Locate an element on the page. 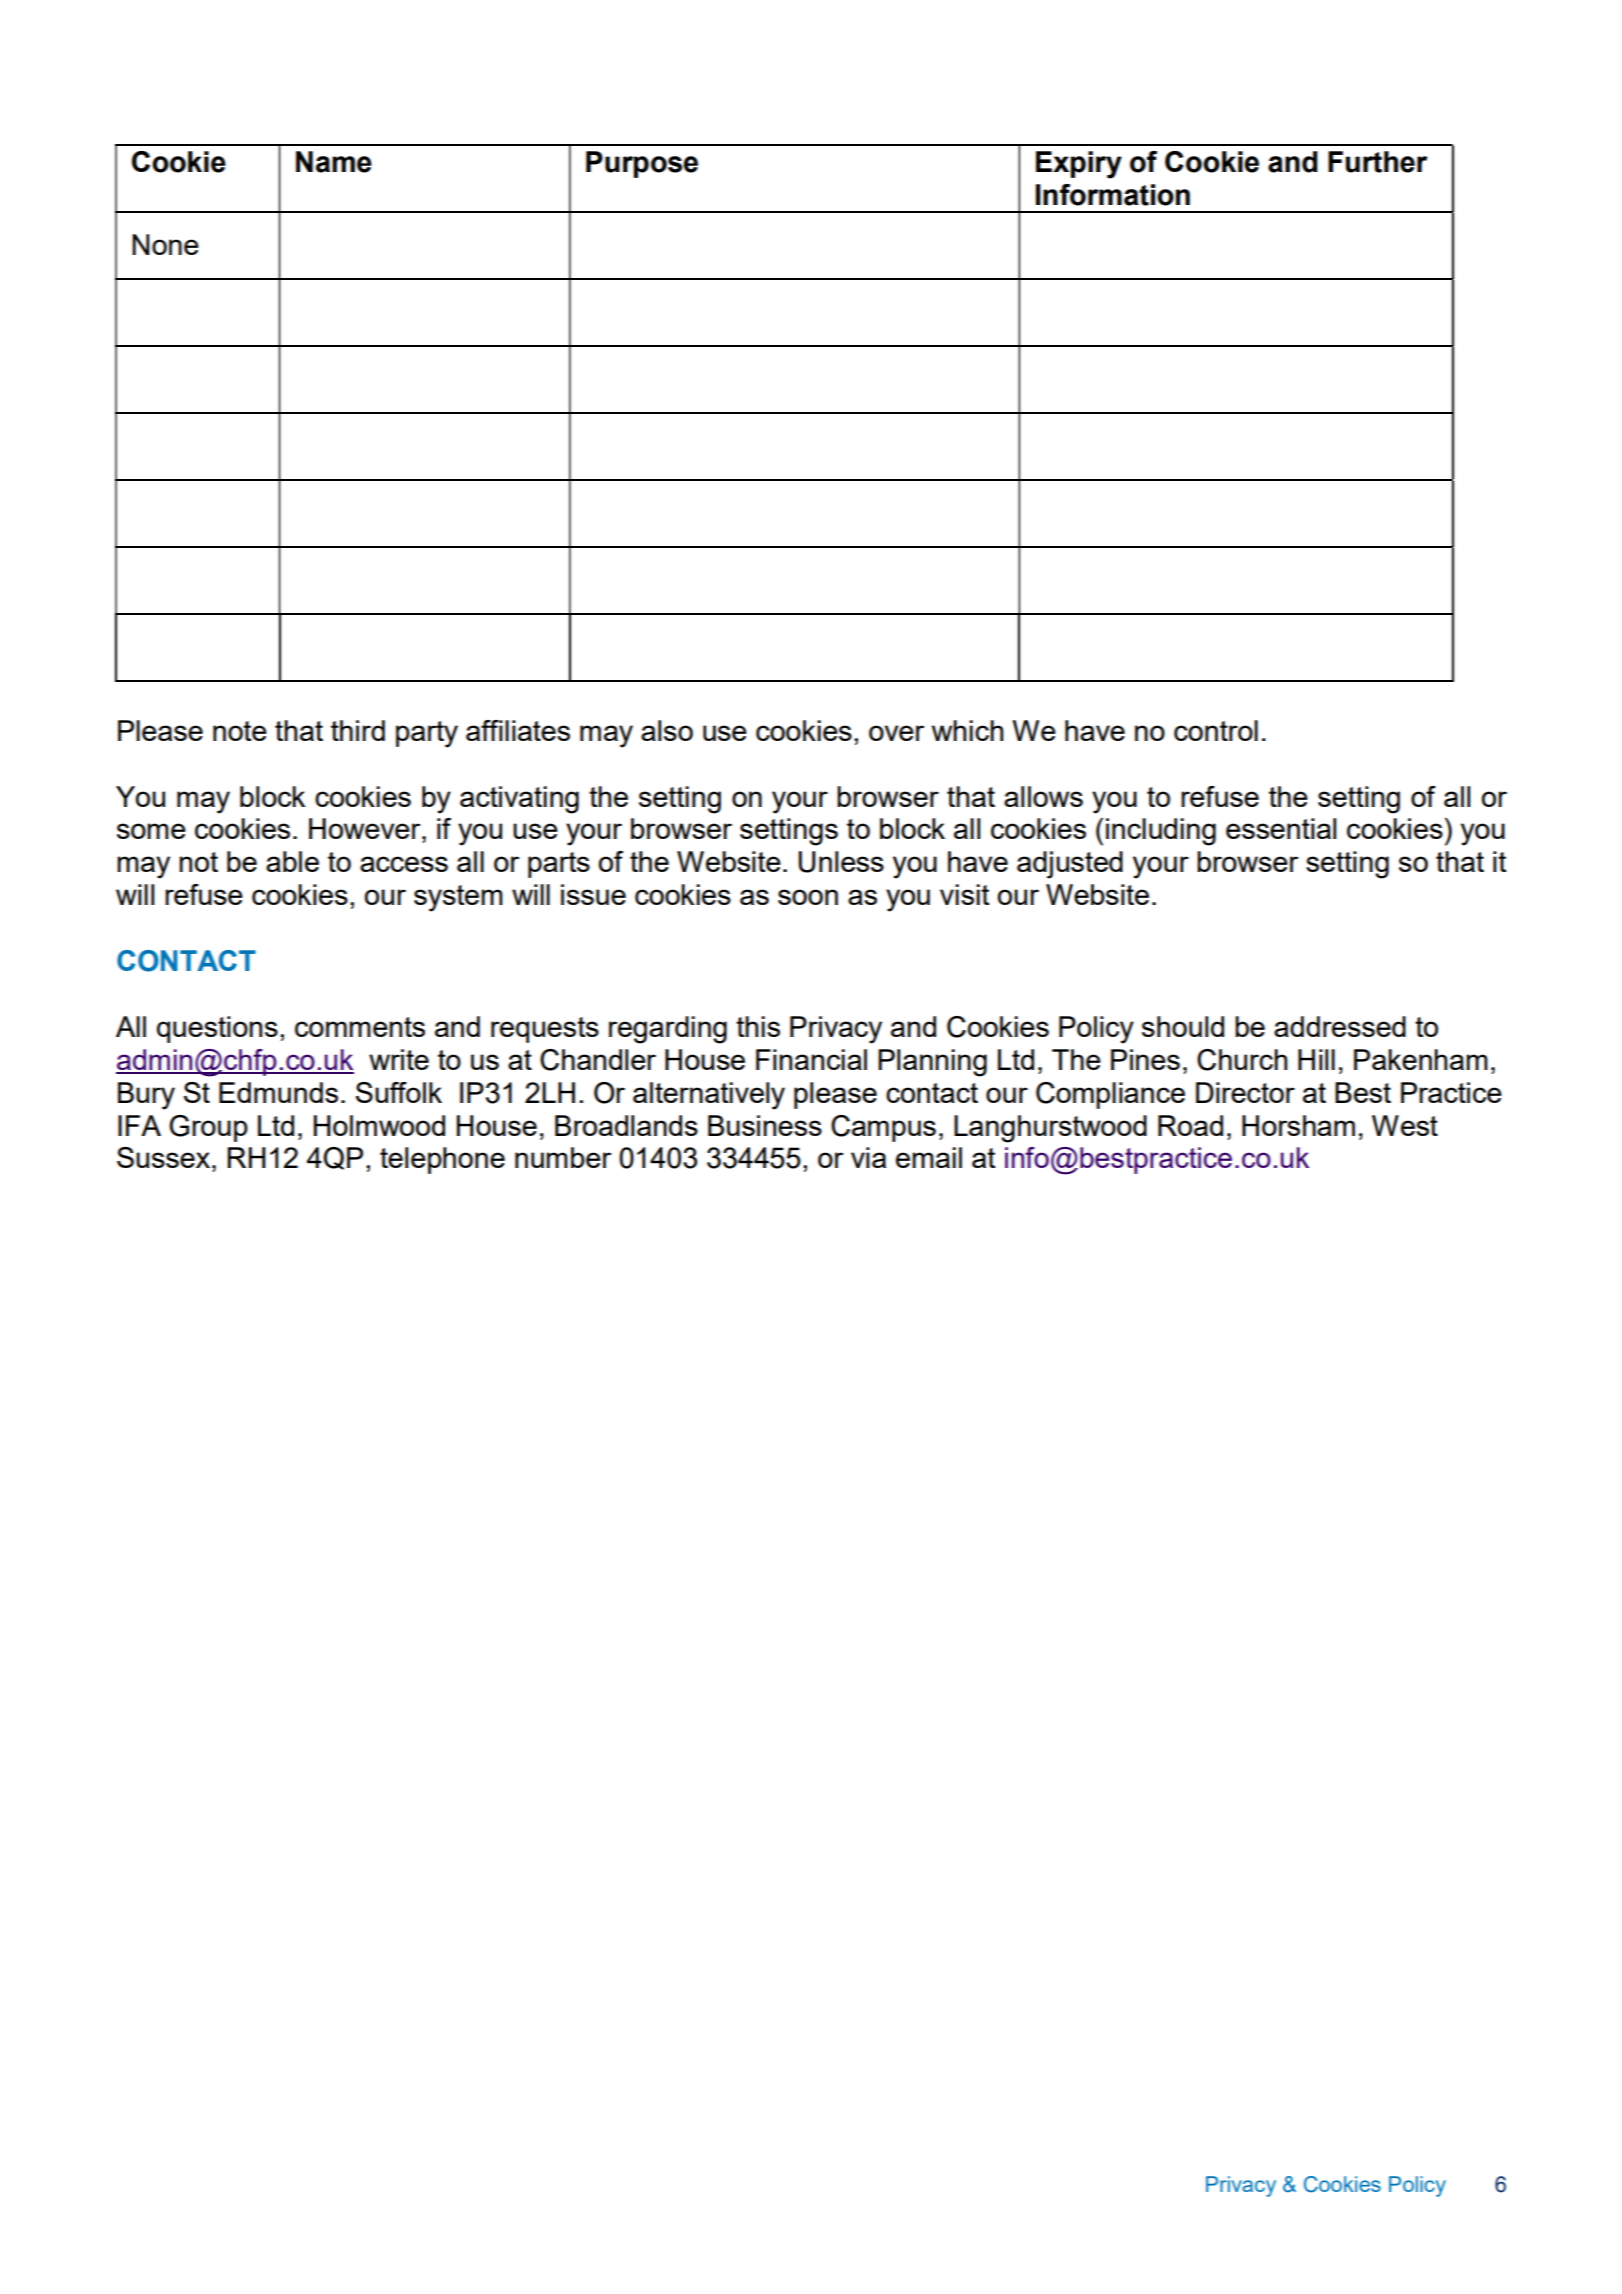 Image resolution: width=1622 pixels, height=2294 pixels. also is located at coordinates (667, 730).
